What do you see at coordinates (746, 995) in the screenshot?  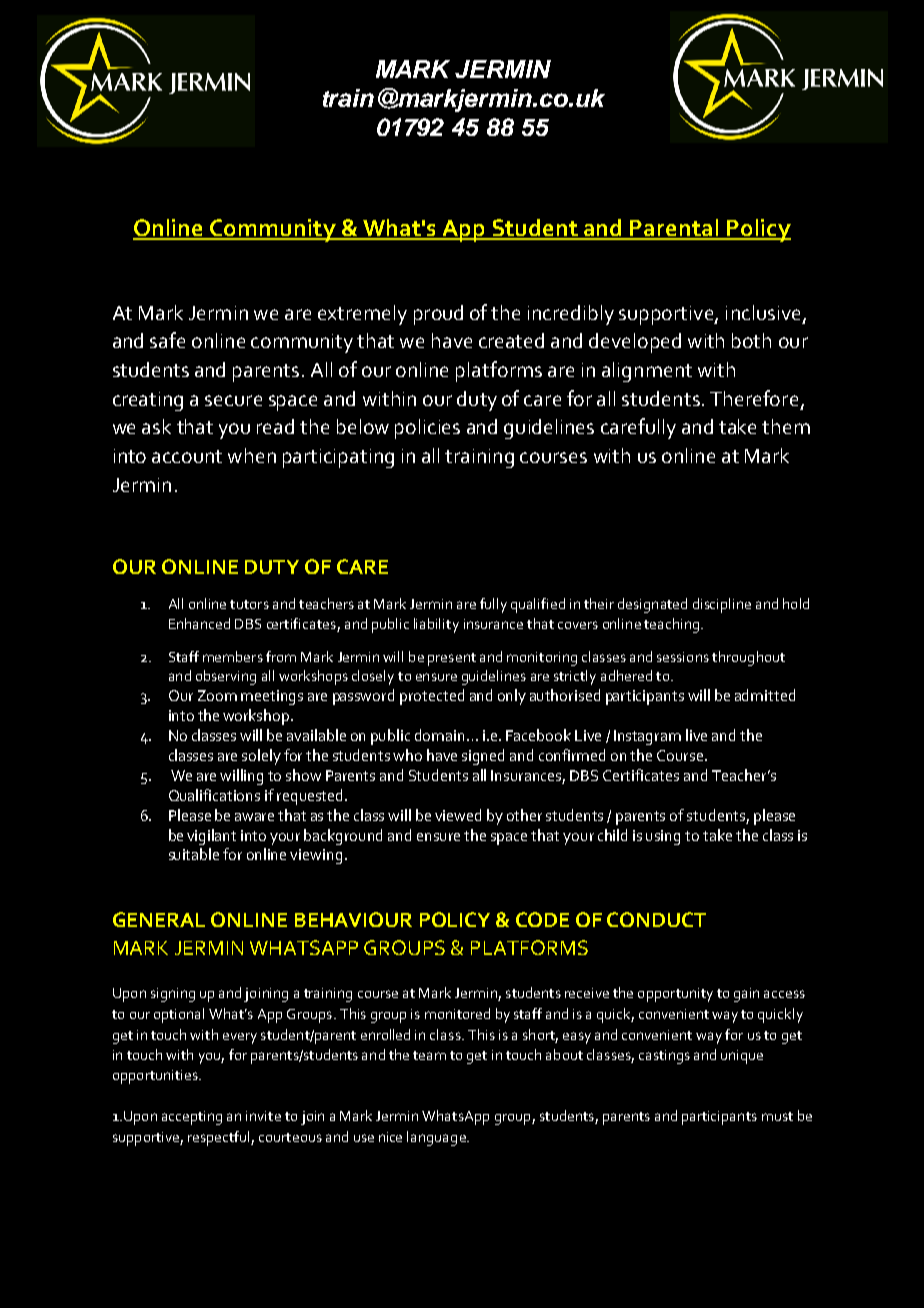 I see `gain` at bounding box center [746, 995].
